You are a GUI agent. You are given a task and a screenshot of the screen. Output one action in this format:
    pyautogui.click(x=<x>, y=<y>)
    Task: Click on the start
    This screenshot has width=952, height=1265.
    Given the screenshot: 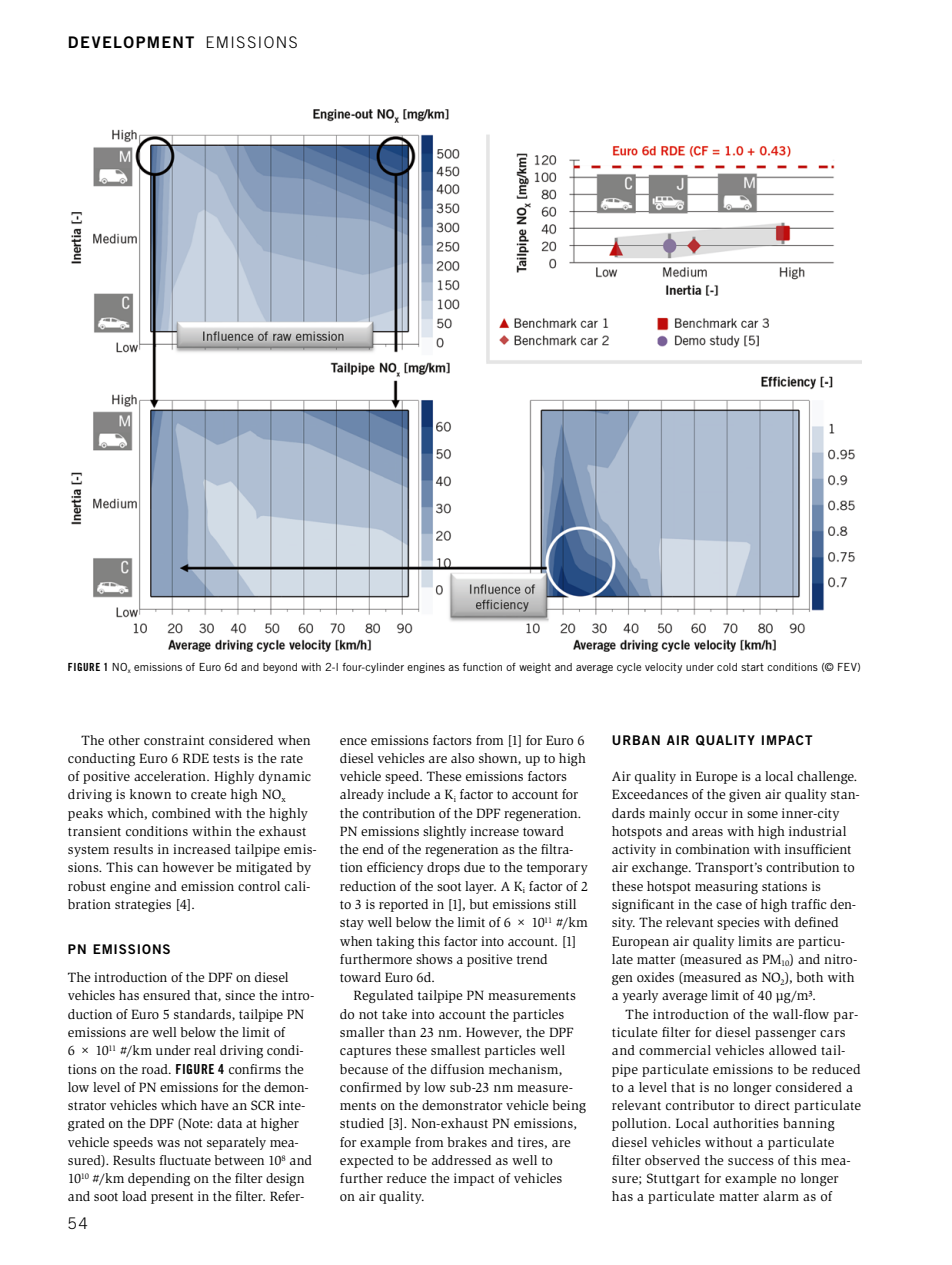 What is the action you would take?
    pyautogui.click(x=752, y=667)
